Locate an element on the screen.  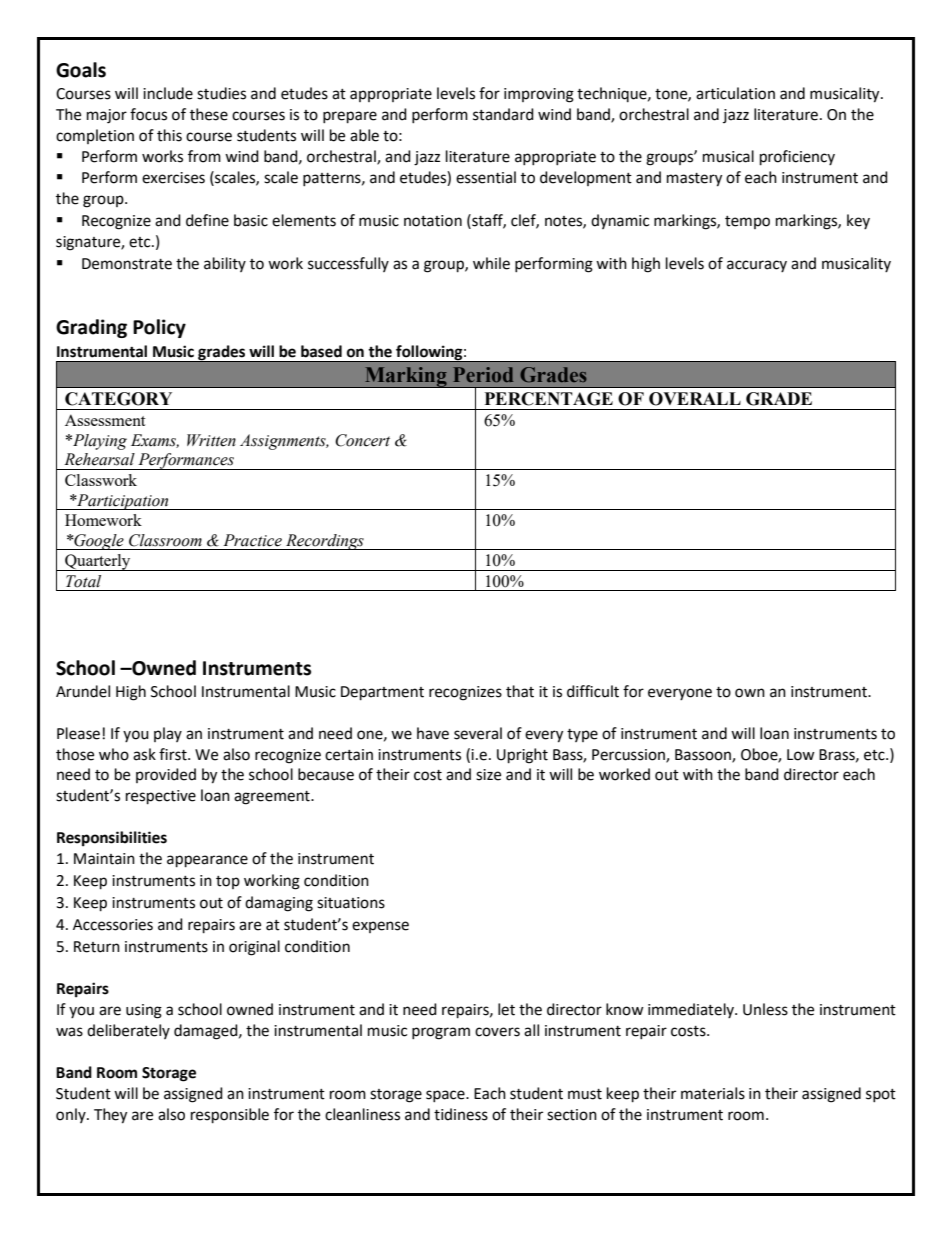
They is located at coordinates (110, 1116).
